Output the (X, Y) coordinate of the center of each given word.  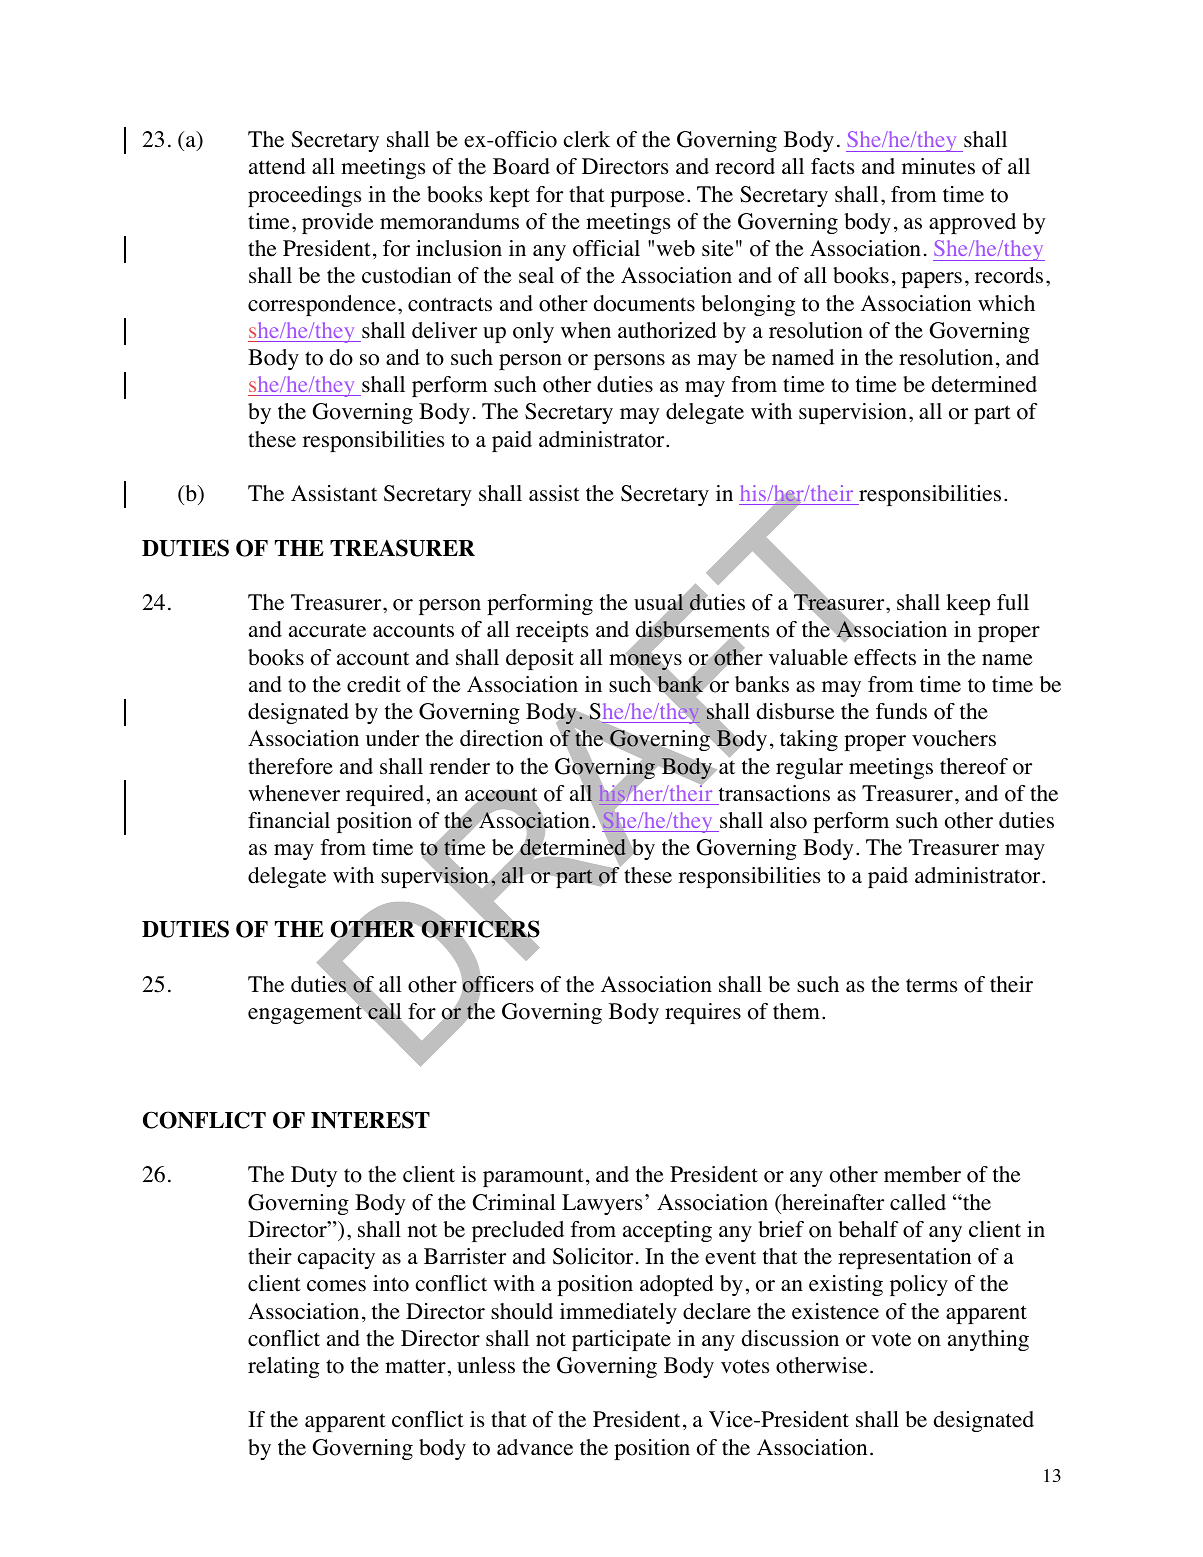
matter (415, 1366)
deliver (444, 330)
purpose (647, 199)
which (1006, 303)
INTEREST (370, 1120)
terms (931, 985)
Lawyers (602, 1204)
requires (703, 1013)
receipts (552, 631)
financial (289, 820)
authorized (667, 330)
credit (374, 684)
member (922, 1174)
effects (885, 657)
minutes (938, 166)
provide (338, 223)
